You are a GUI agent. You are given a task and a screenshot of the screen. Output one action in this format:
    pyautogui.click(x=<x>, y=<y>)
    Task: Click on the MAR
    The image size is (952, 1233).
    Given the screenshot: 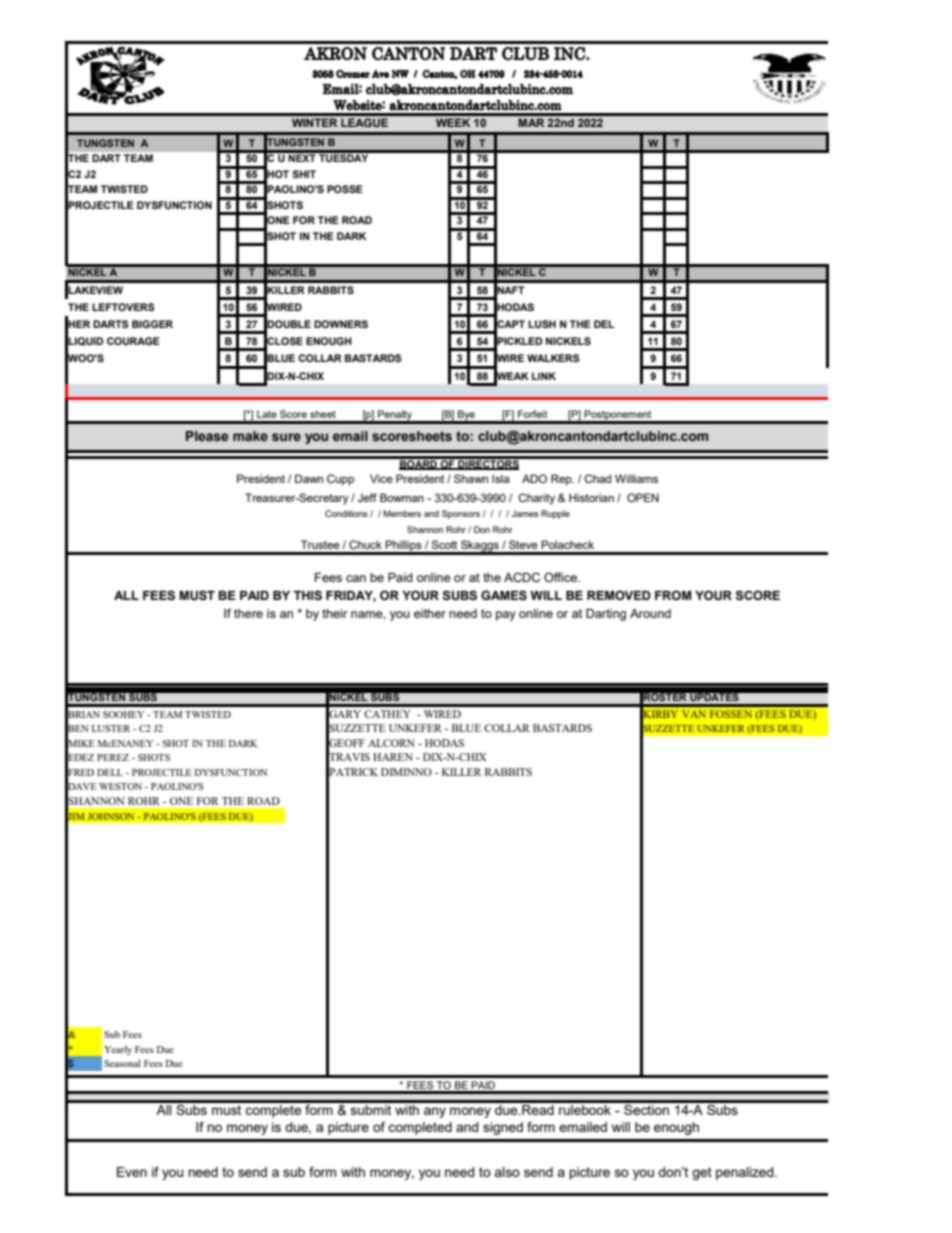 What is the action you would take?
    pyautogui.click(x=531, y=122)
